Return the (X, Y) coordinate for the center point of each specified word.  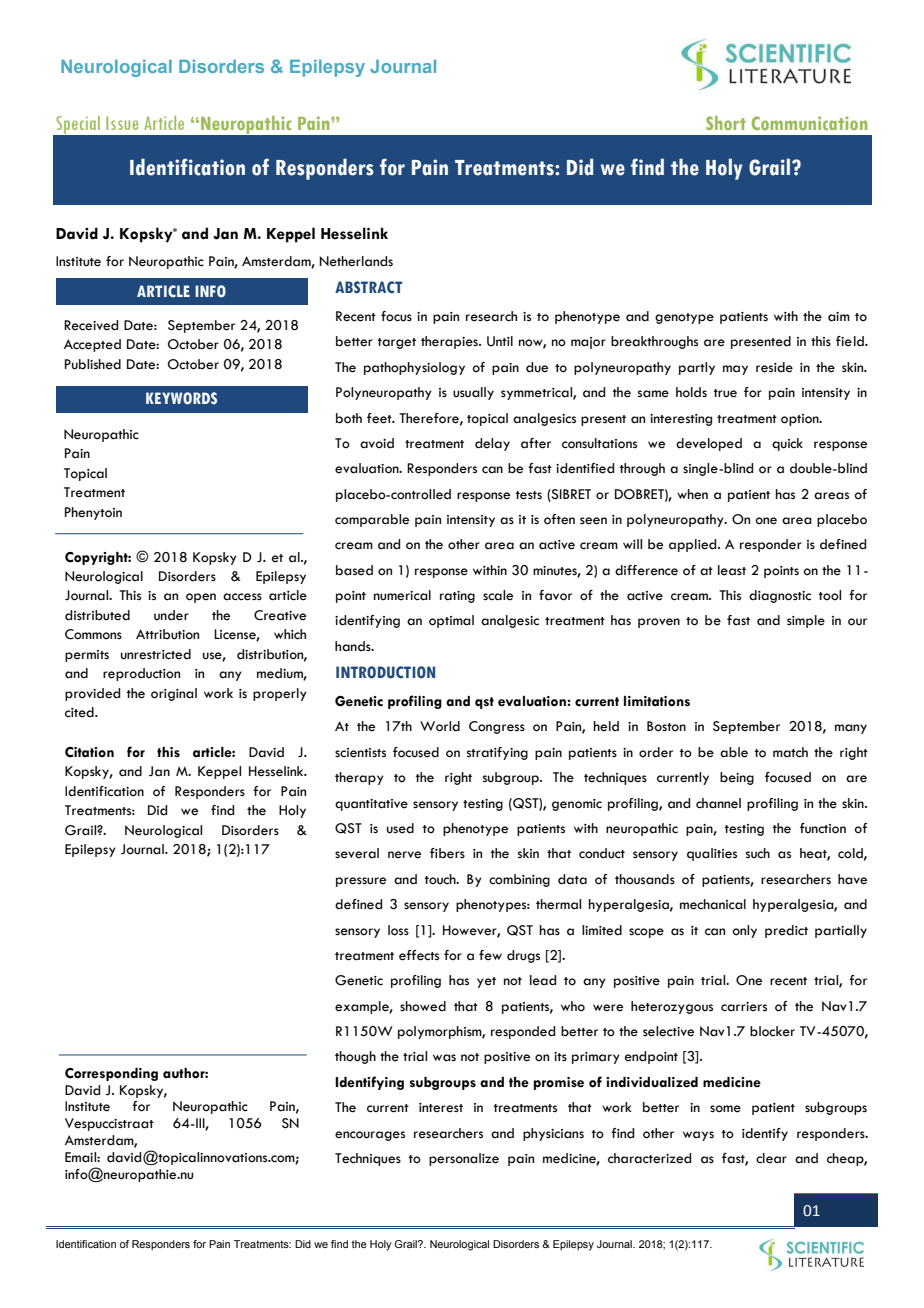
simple (806, 621)
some (725, 1109)
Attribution (167, 634)
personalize (464, 1159)
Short (726, 123)
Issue (122, 123)
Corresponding (111, 1074)
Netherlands (356, 261)
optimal (451, 621)
